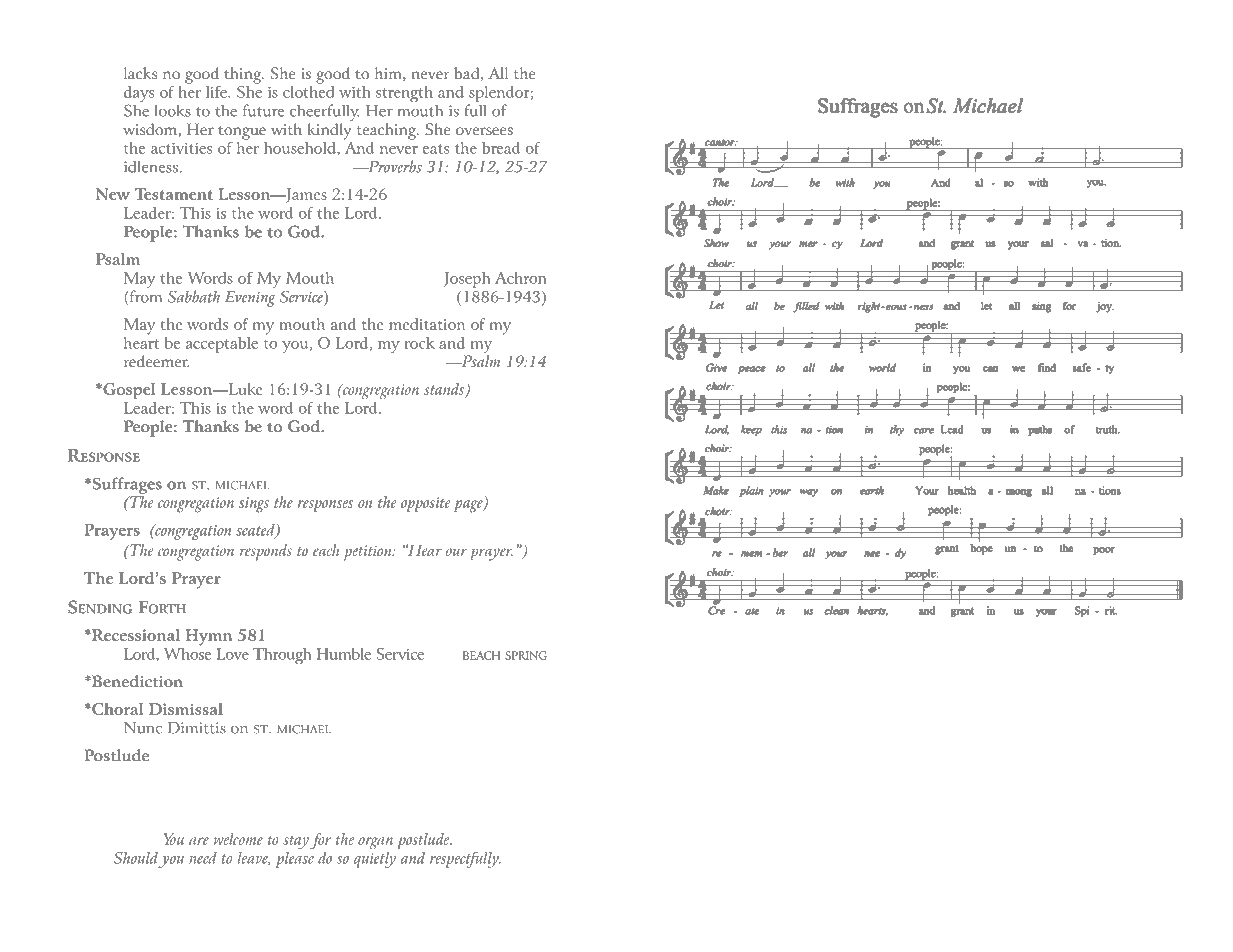 This screenshot has width=1233, height=952. I want to click on organ, so click(375, 843).
